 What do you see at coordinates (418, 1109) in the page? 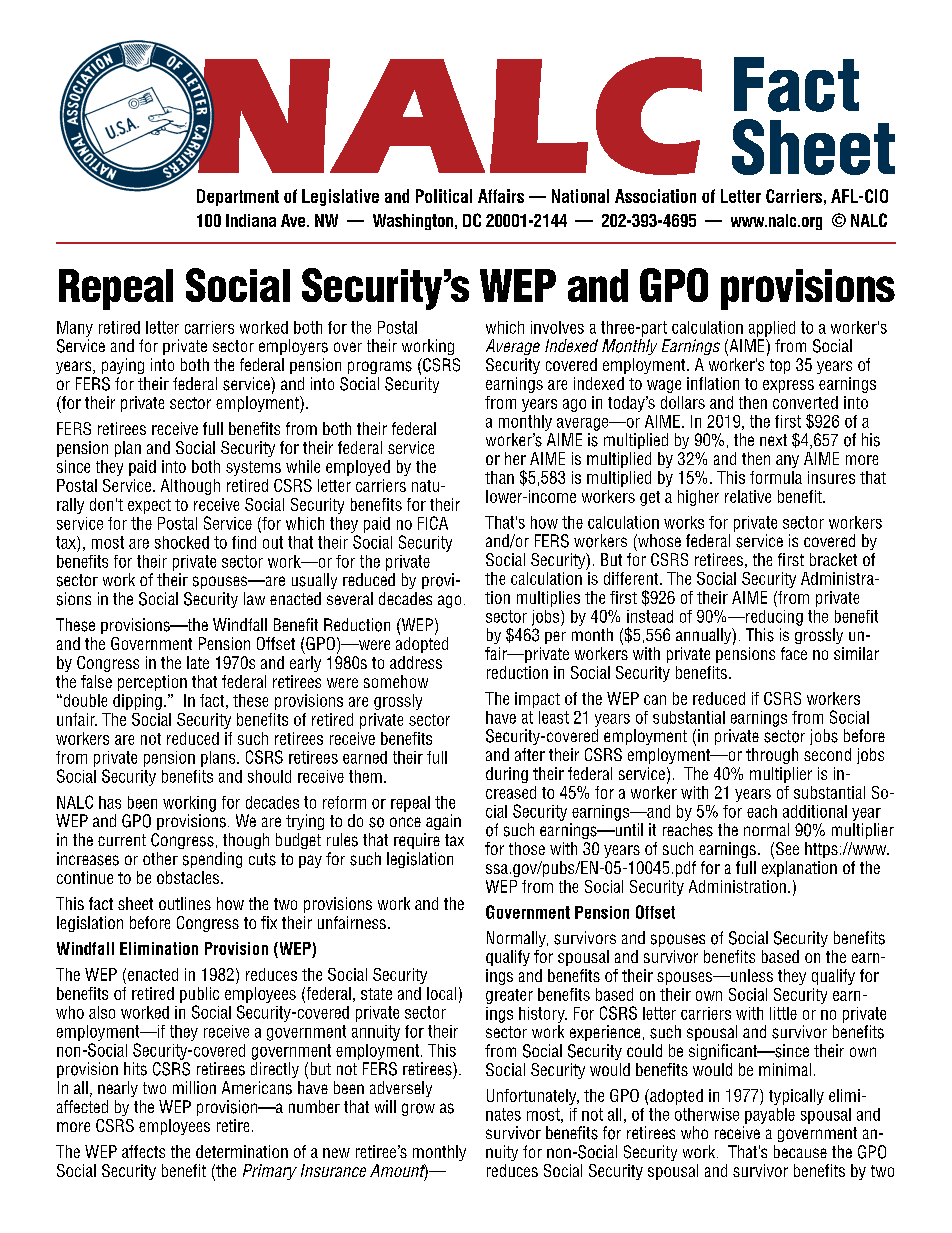
I see `grow` at bounding box center [418, 1109].
